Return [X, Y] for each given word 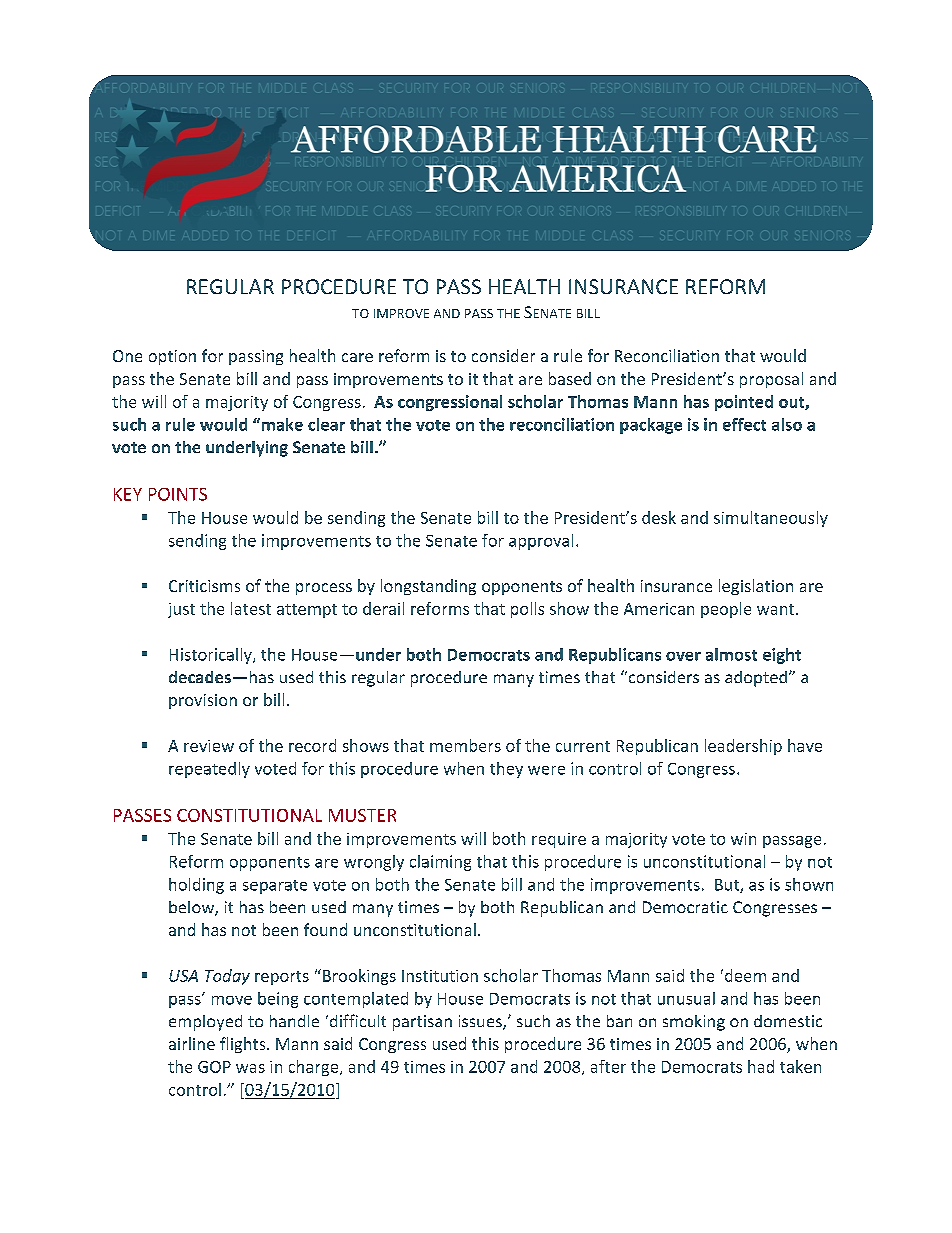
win [743, 839]
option [172, 357]
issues [481, 1022]
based [570, 378]
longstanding [428, 587]
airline [192, 1043]
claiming [440, 863]
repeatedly [209, 770]
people [726, 610]
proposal [771, 380]
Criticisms [204, 586]
